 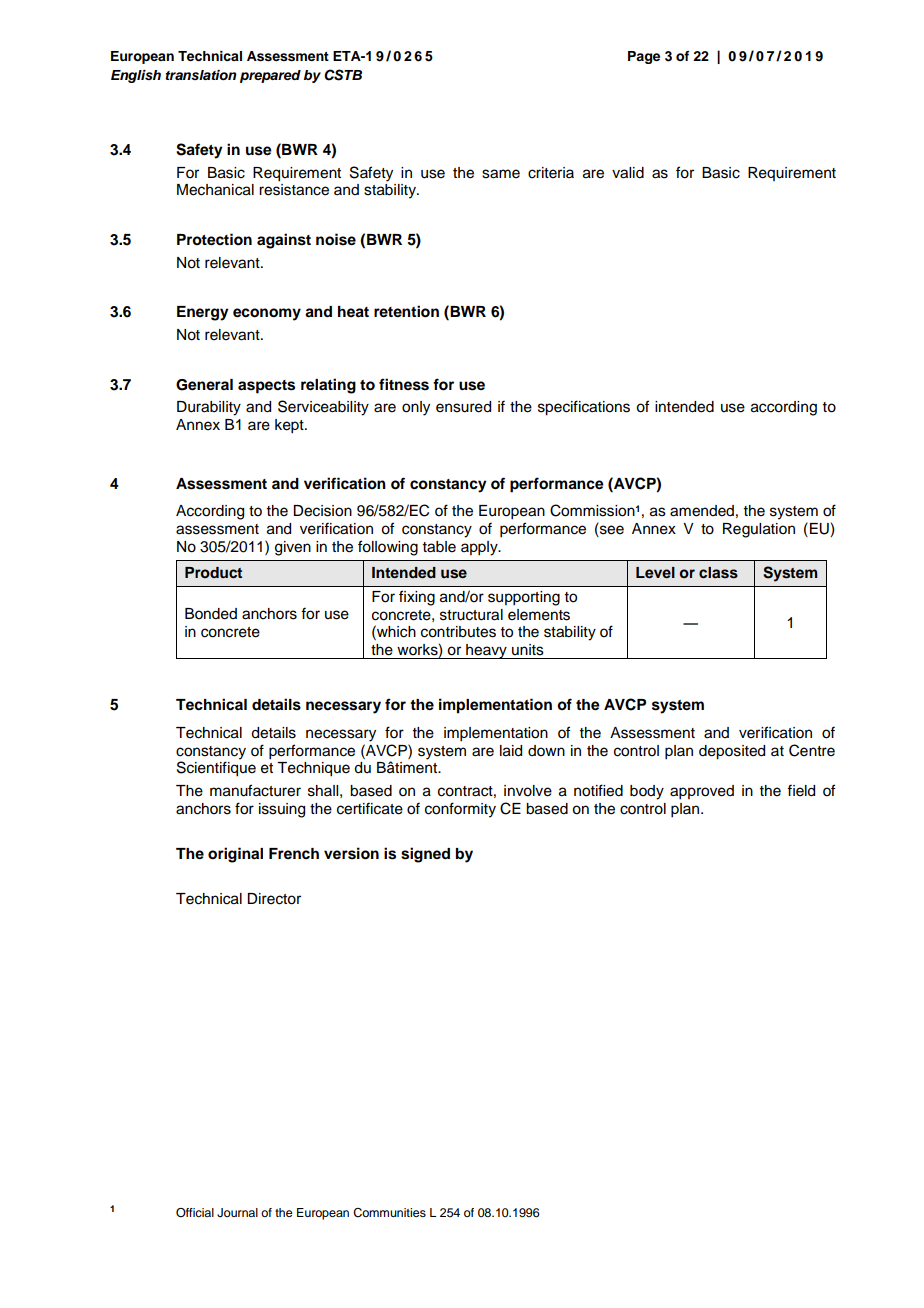 I want to click on Bonded, so click(x=211, y=614).
